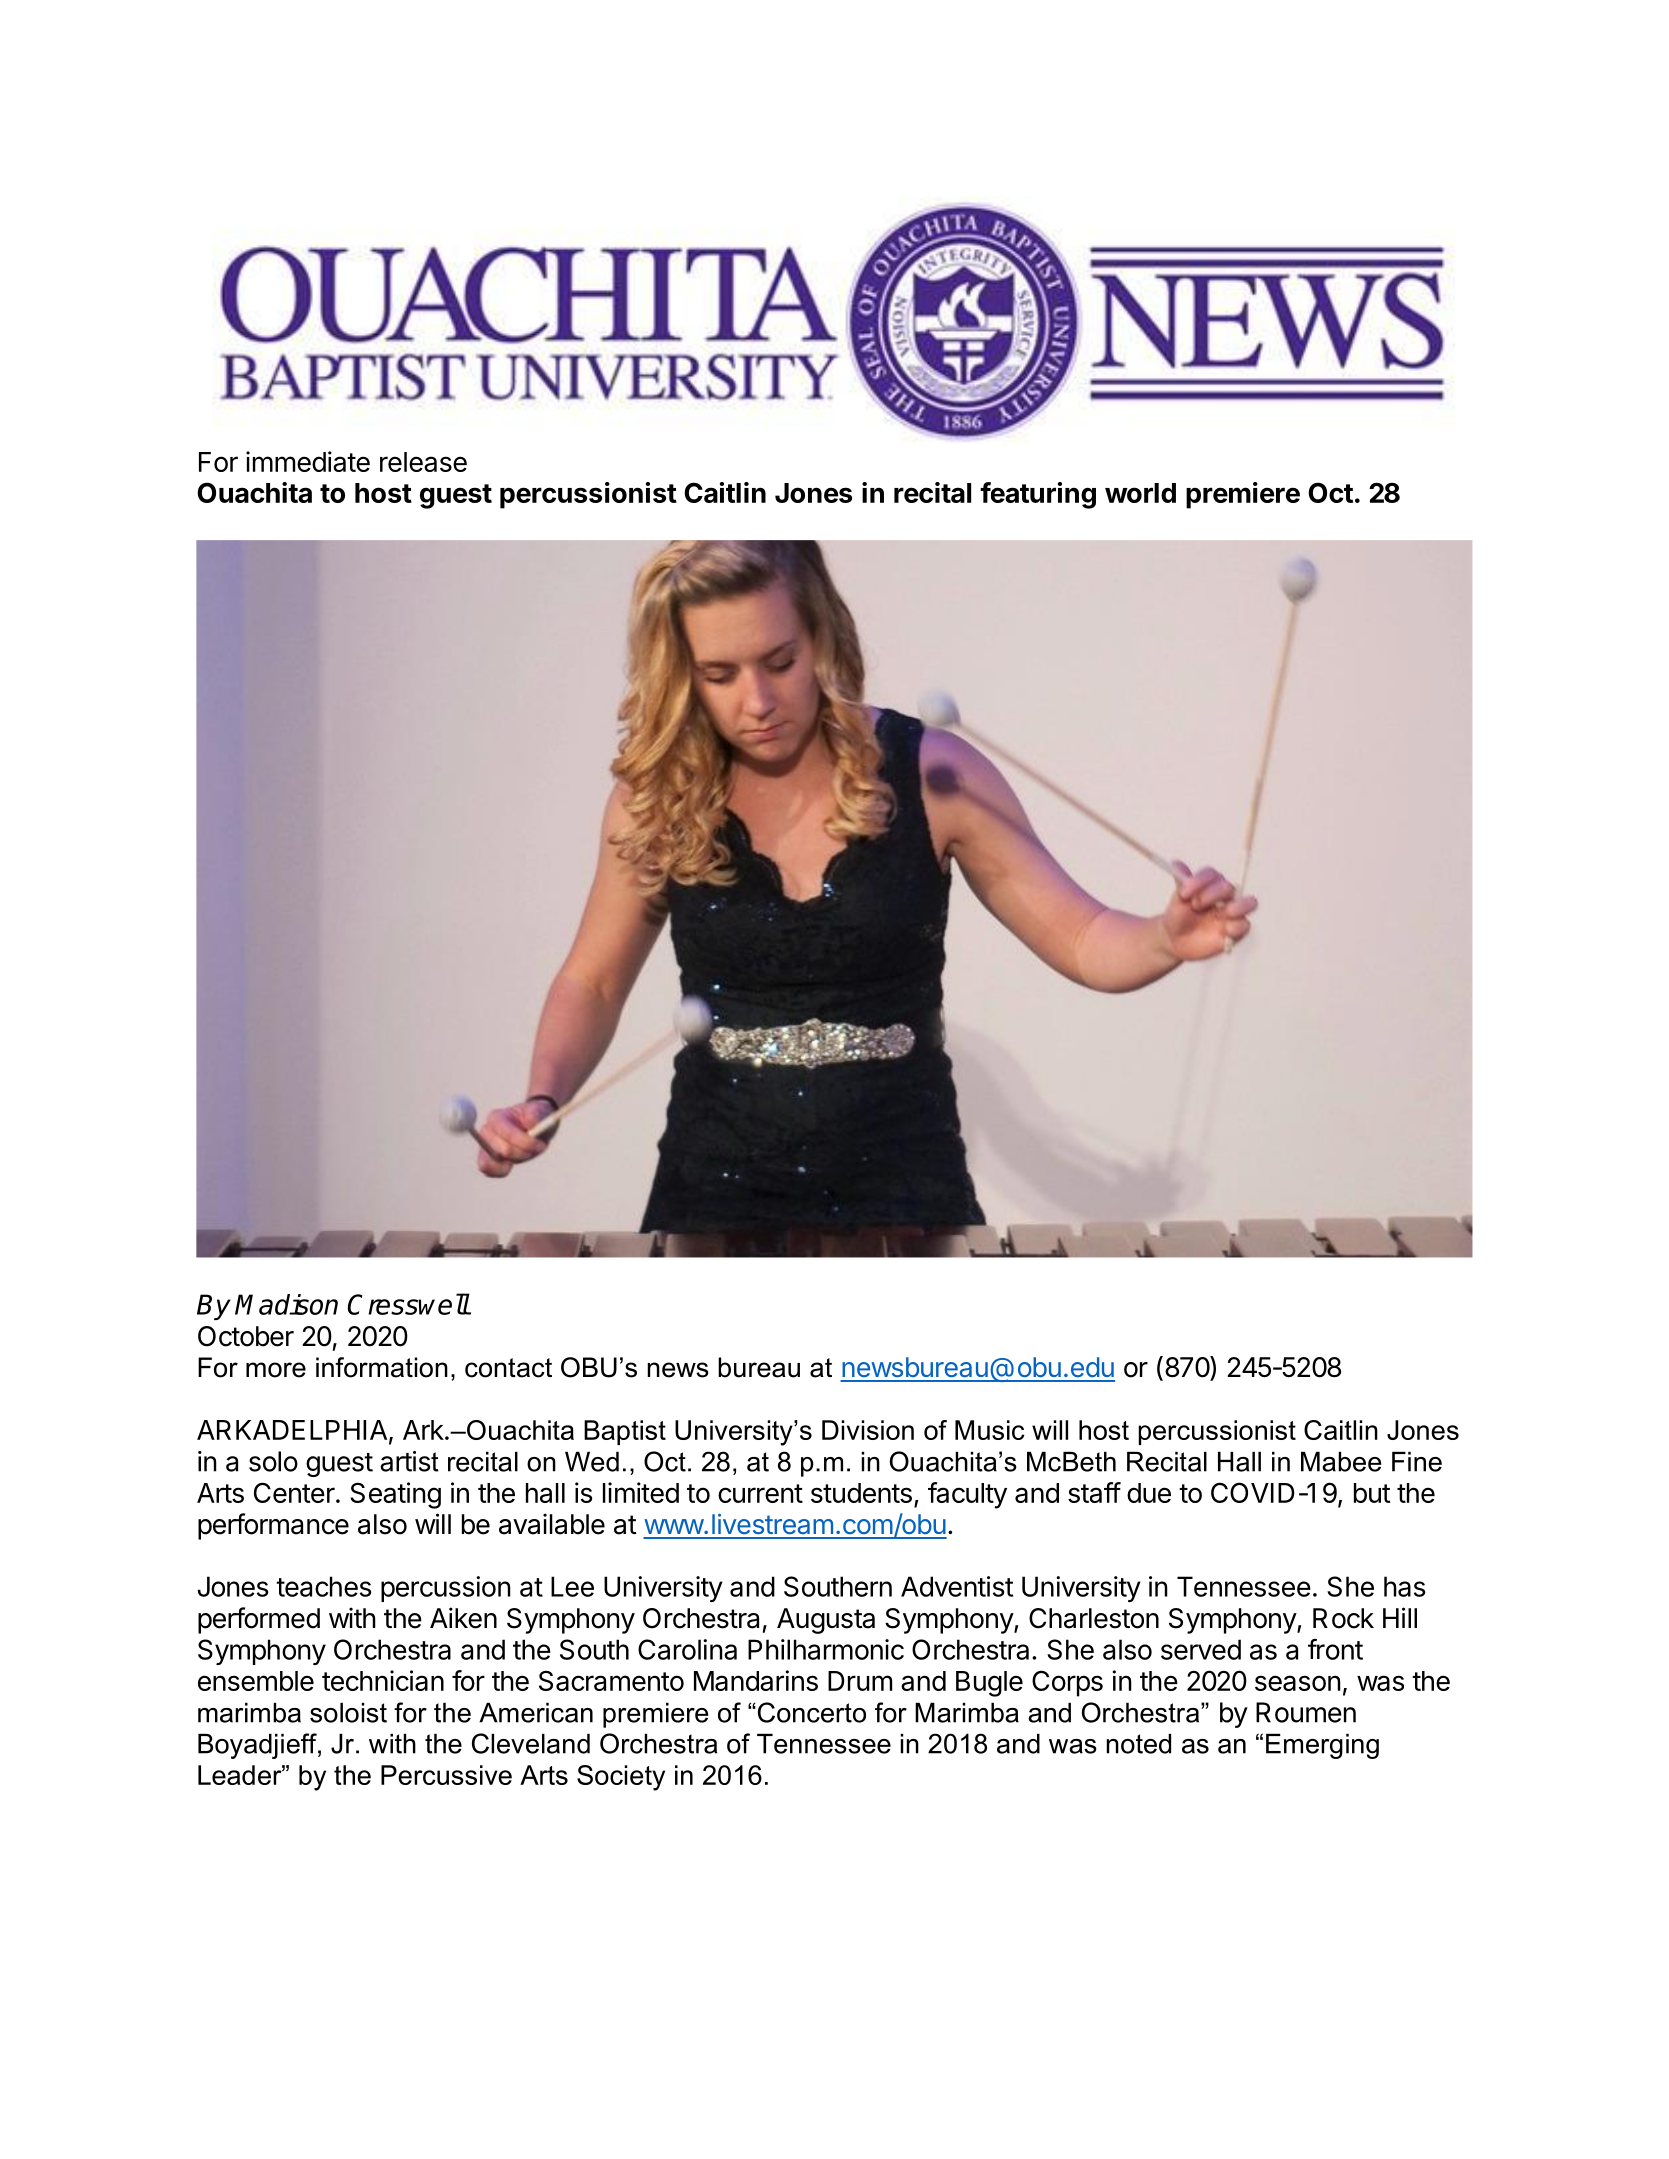 The width and height of the image is (1669, 2159). Describe the element at coordinates (382, 1367) in the image. I see `information` at that location.
